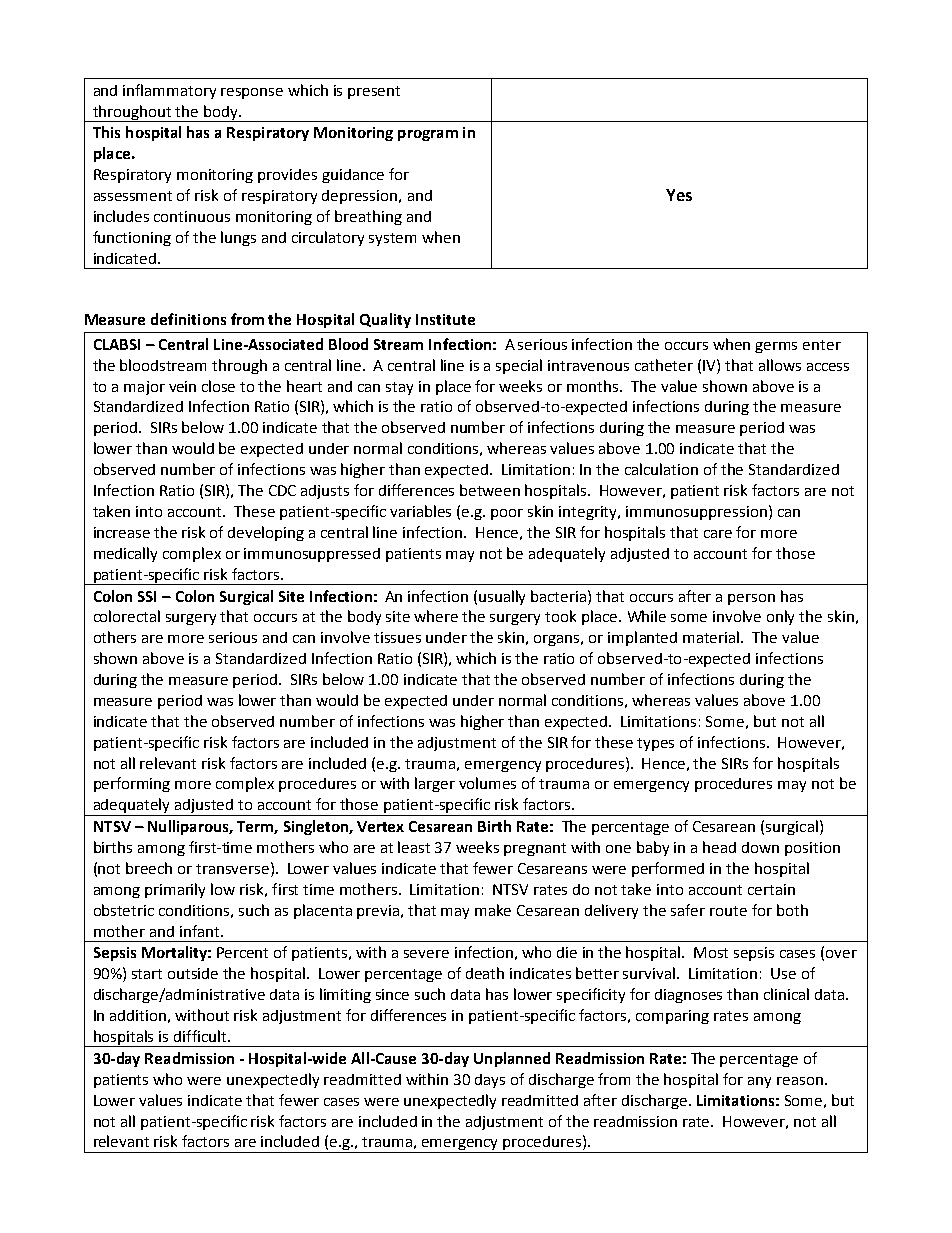 Image resolution: width=952 pixels, height=1233 pixels. Describe the element at coordinates (428, 135) in the document. I see `program` at that location.
